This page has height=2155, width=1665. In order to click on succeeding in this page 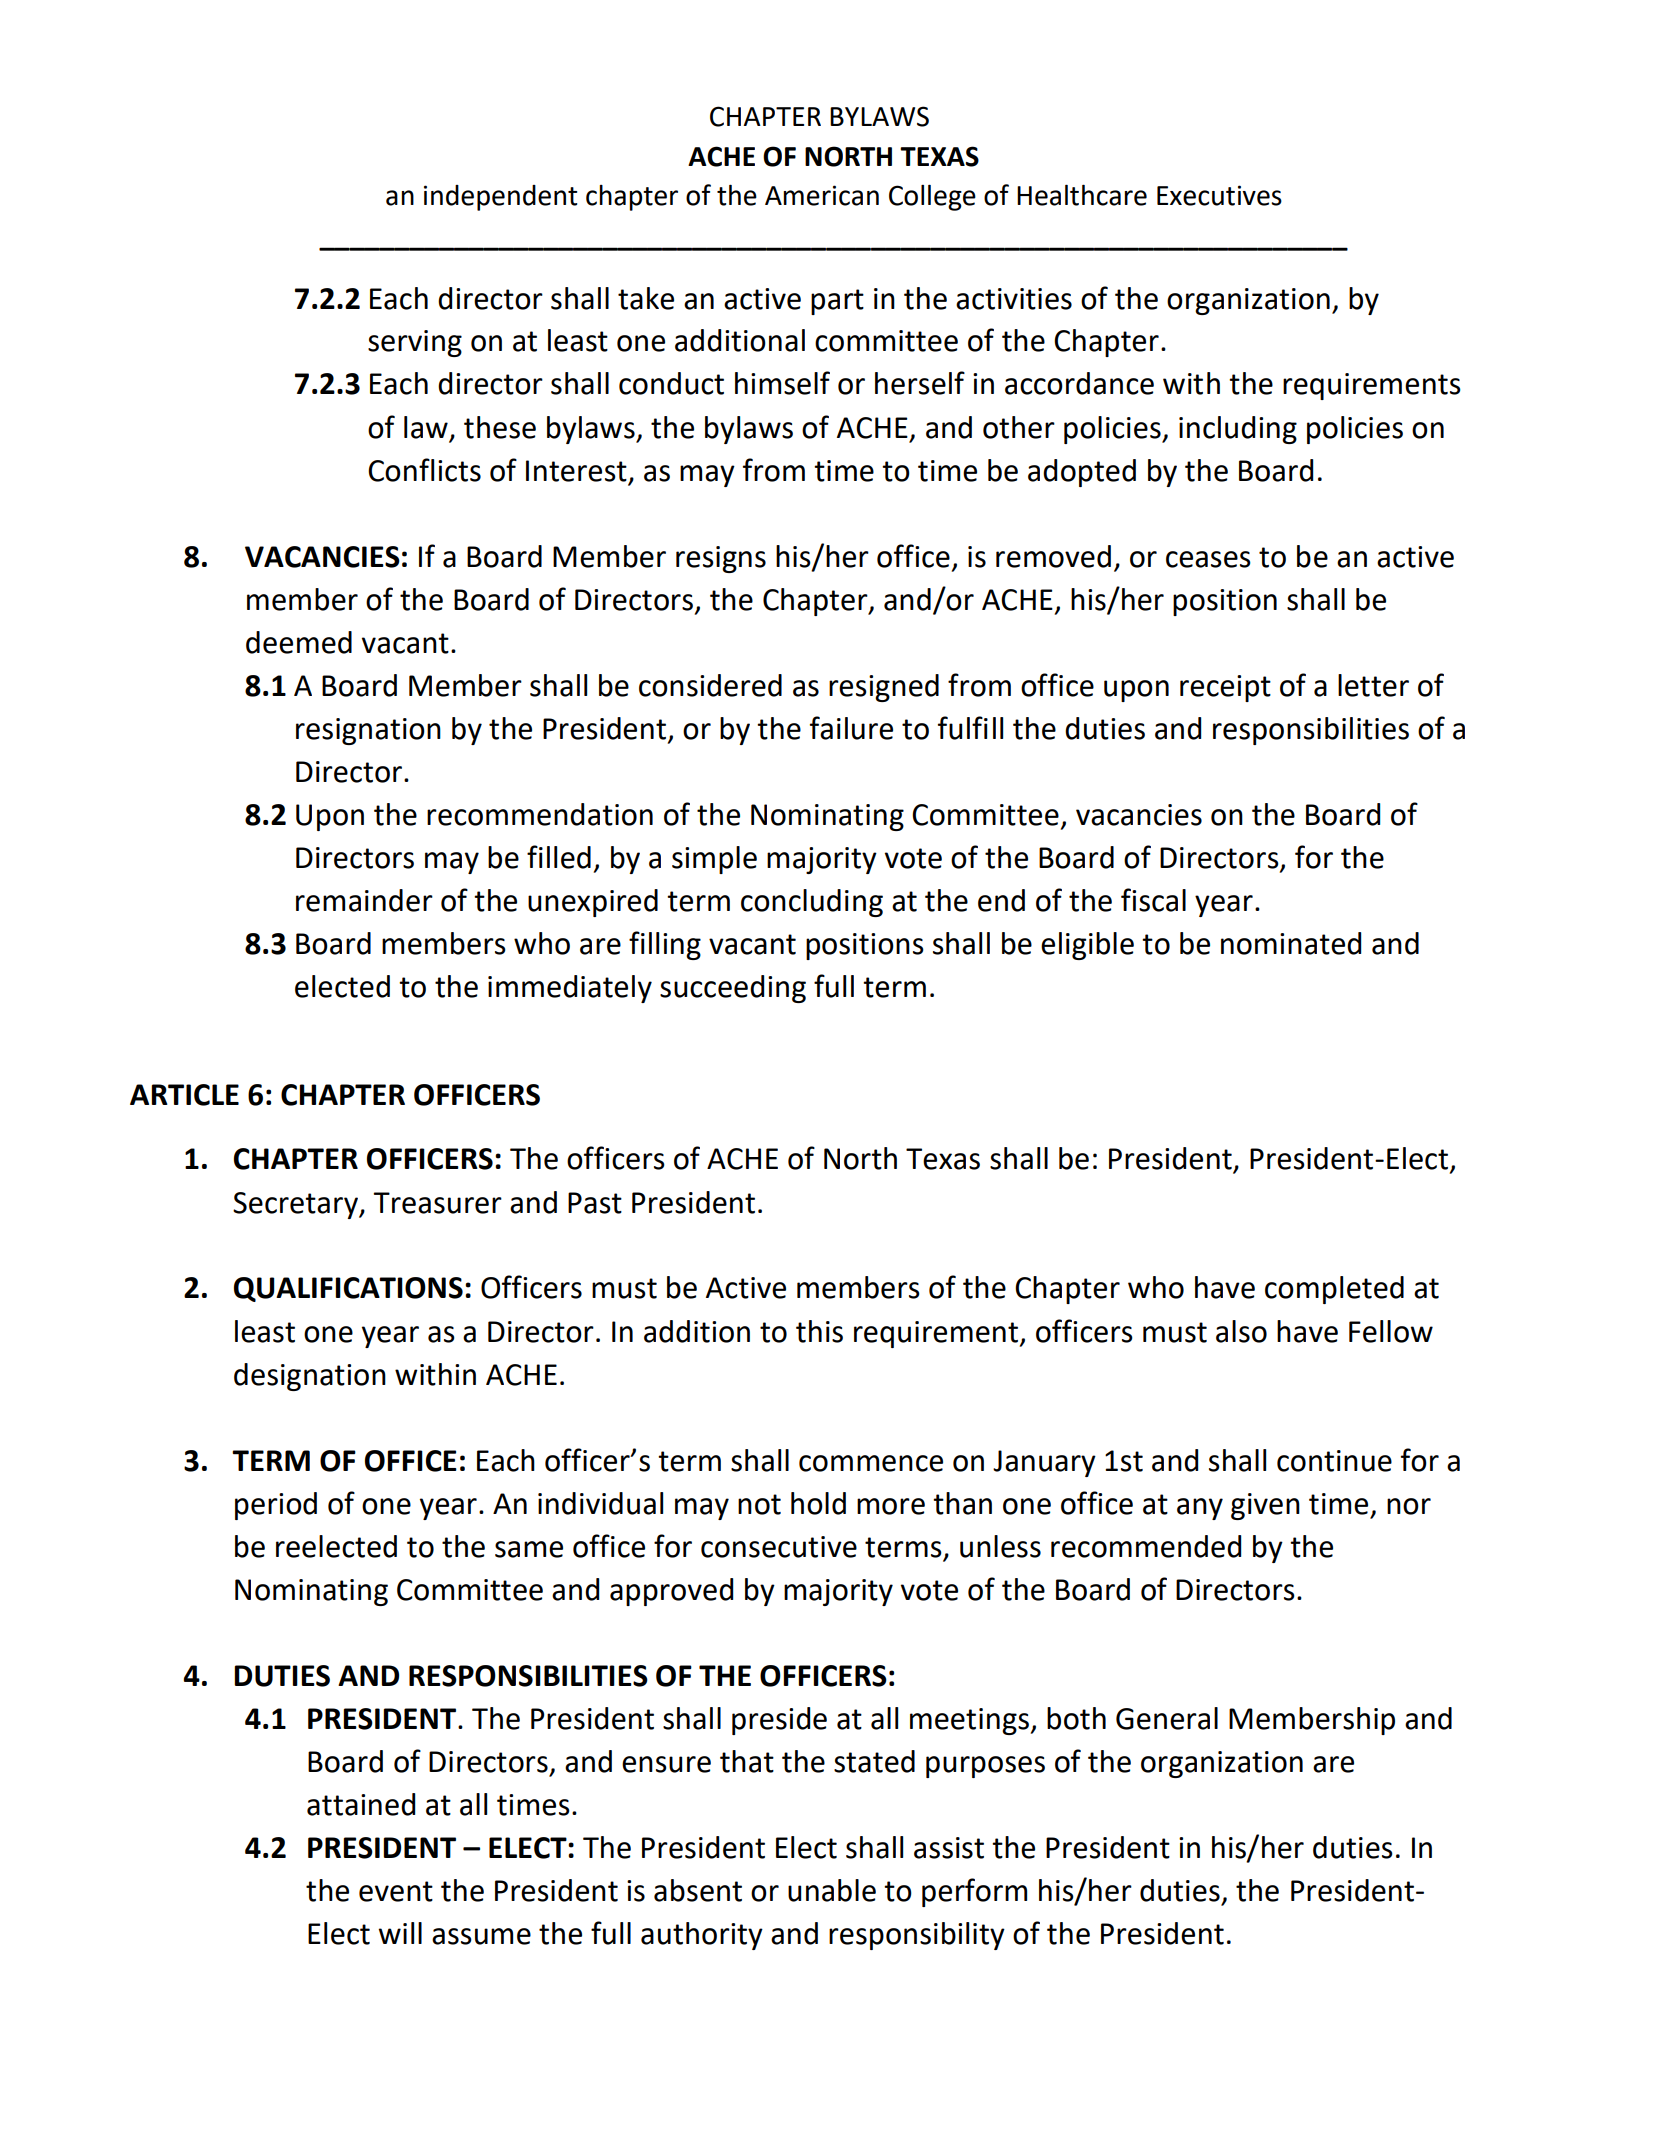, I will do `click(733, 989)`.
